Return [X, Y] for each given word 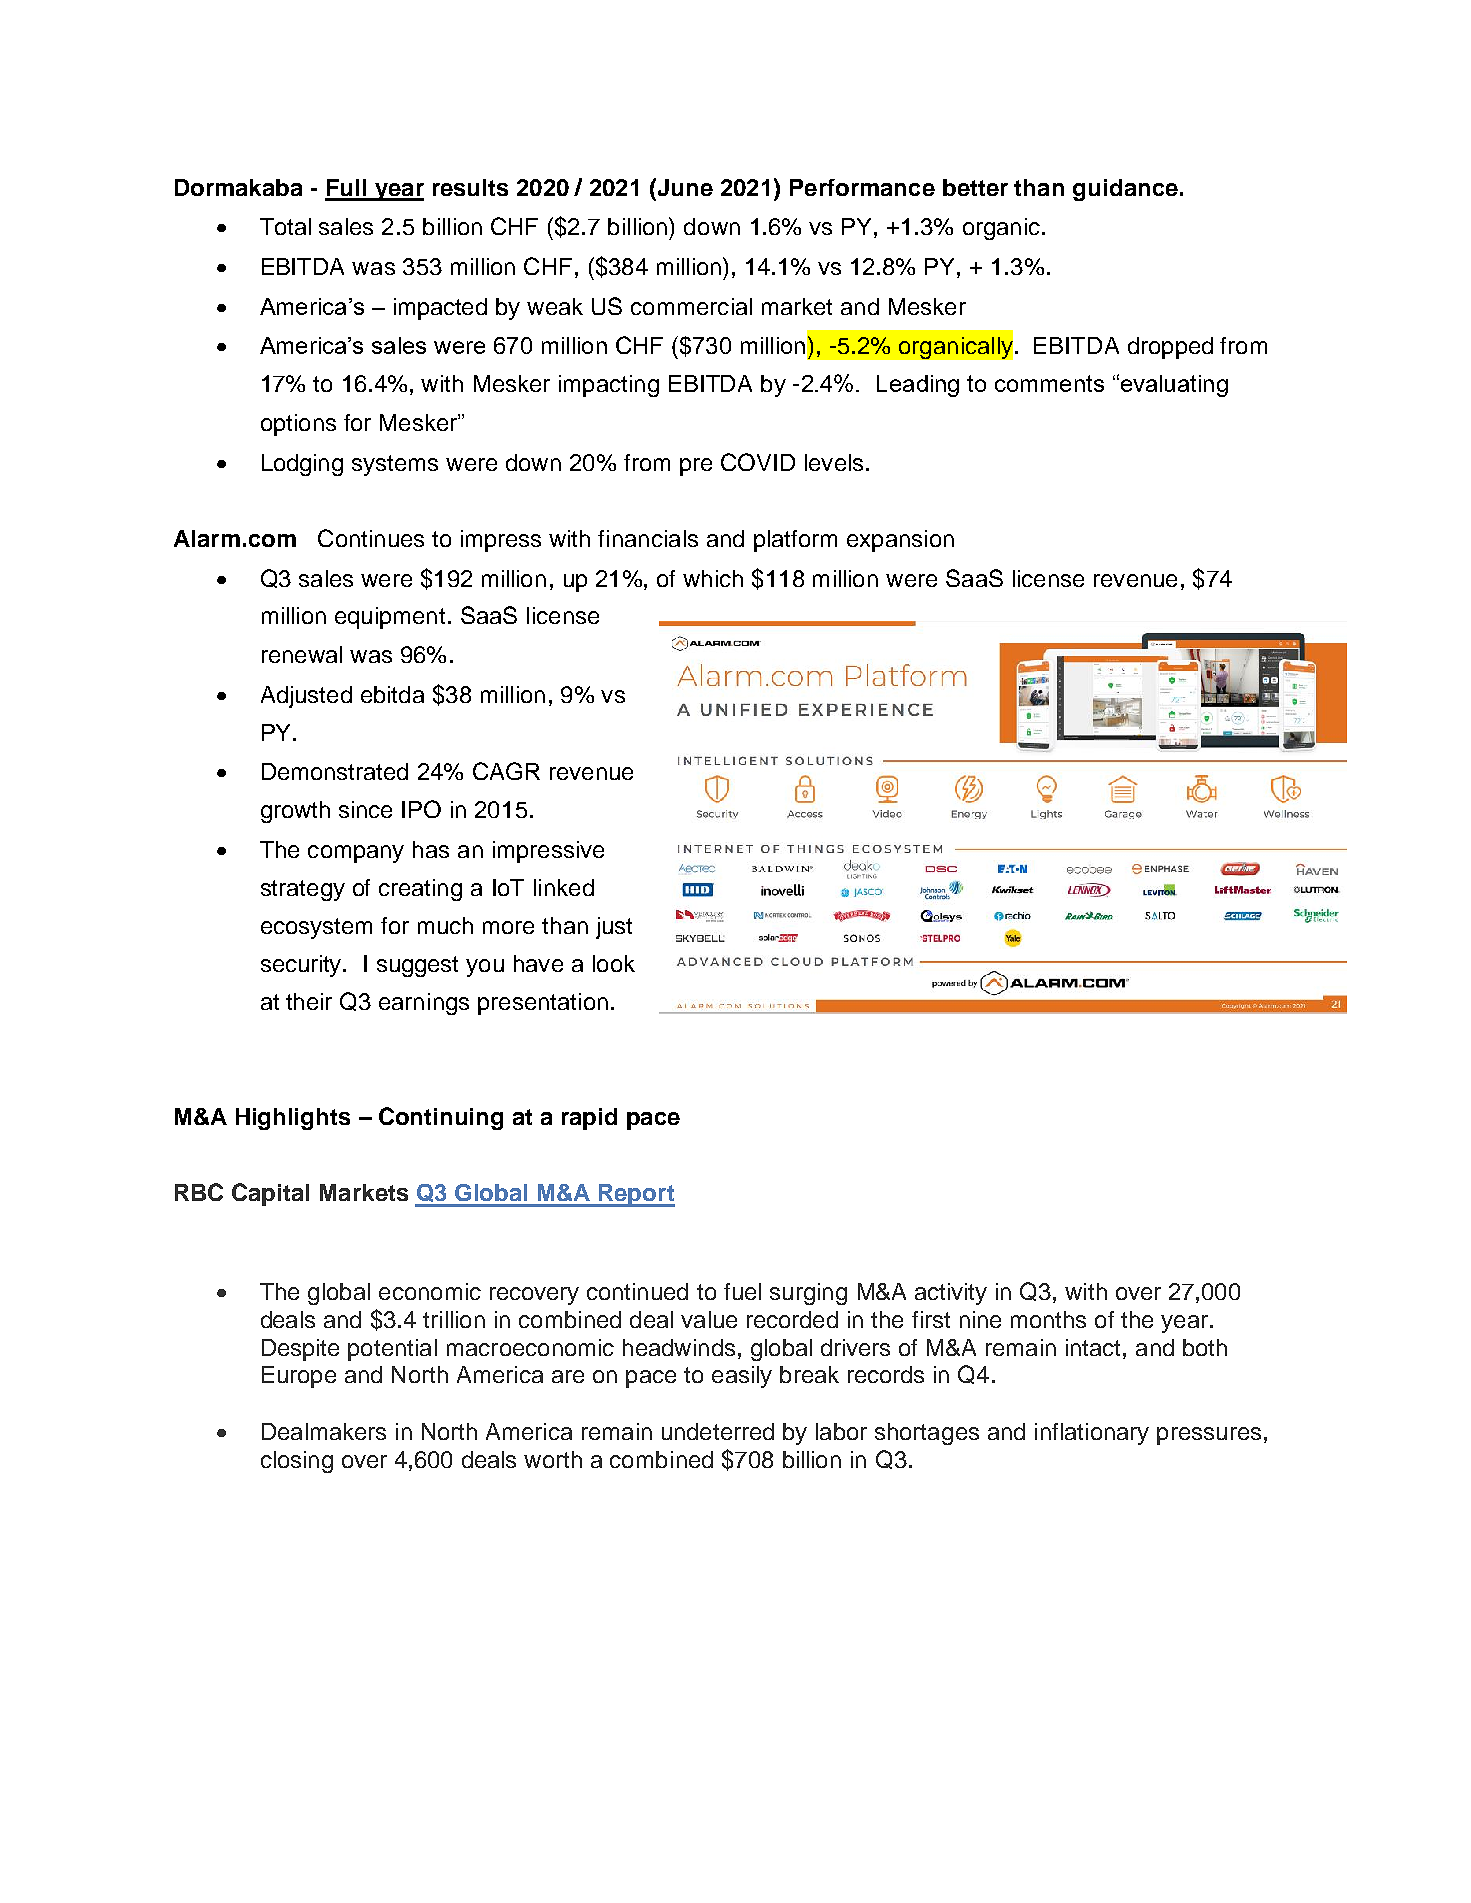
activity [951, 1294]
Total [285, 226]
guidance [1125, 190]
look [614, 963]
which [713, 578]
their [309, 1001]
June [685, 187]
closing [297, 1462]
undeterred [718, 1431]
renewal [302, 654]
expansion [900, 541]
